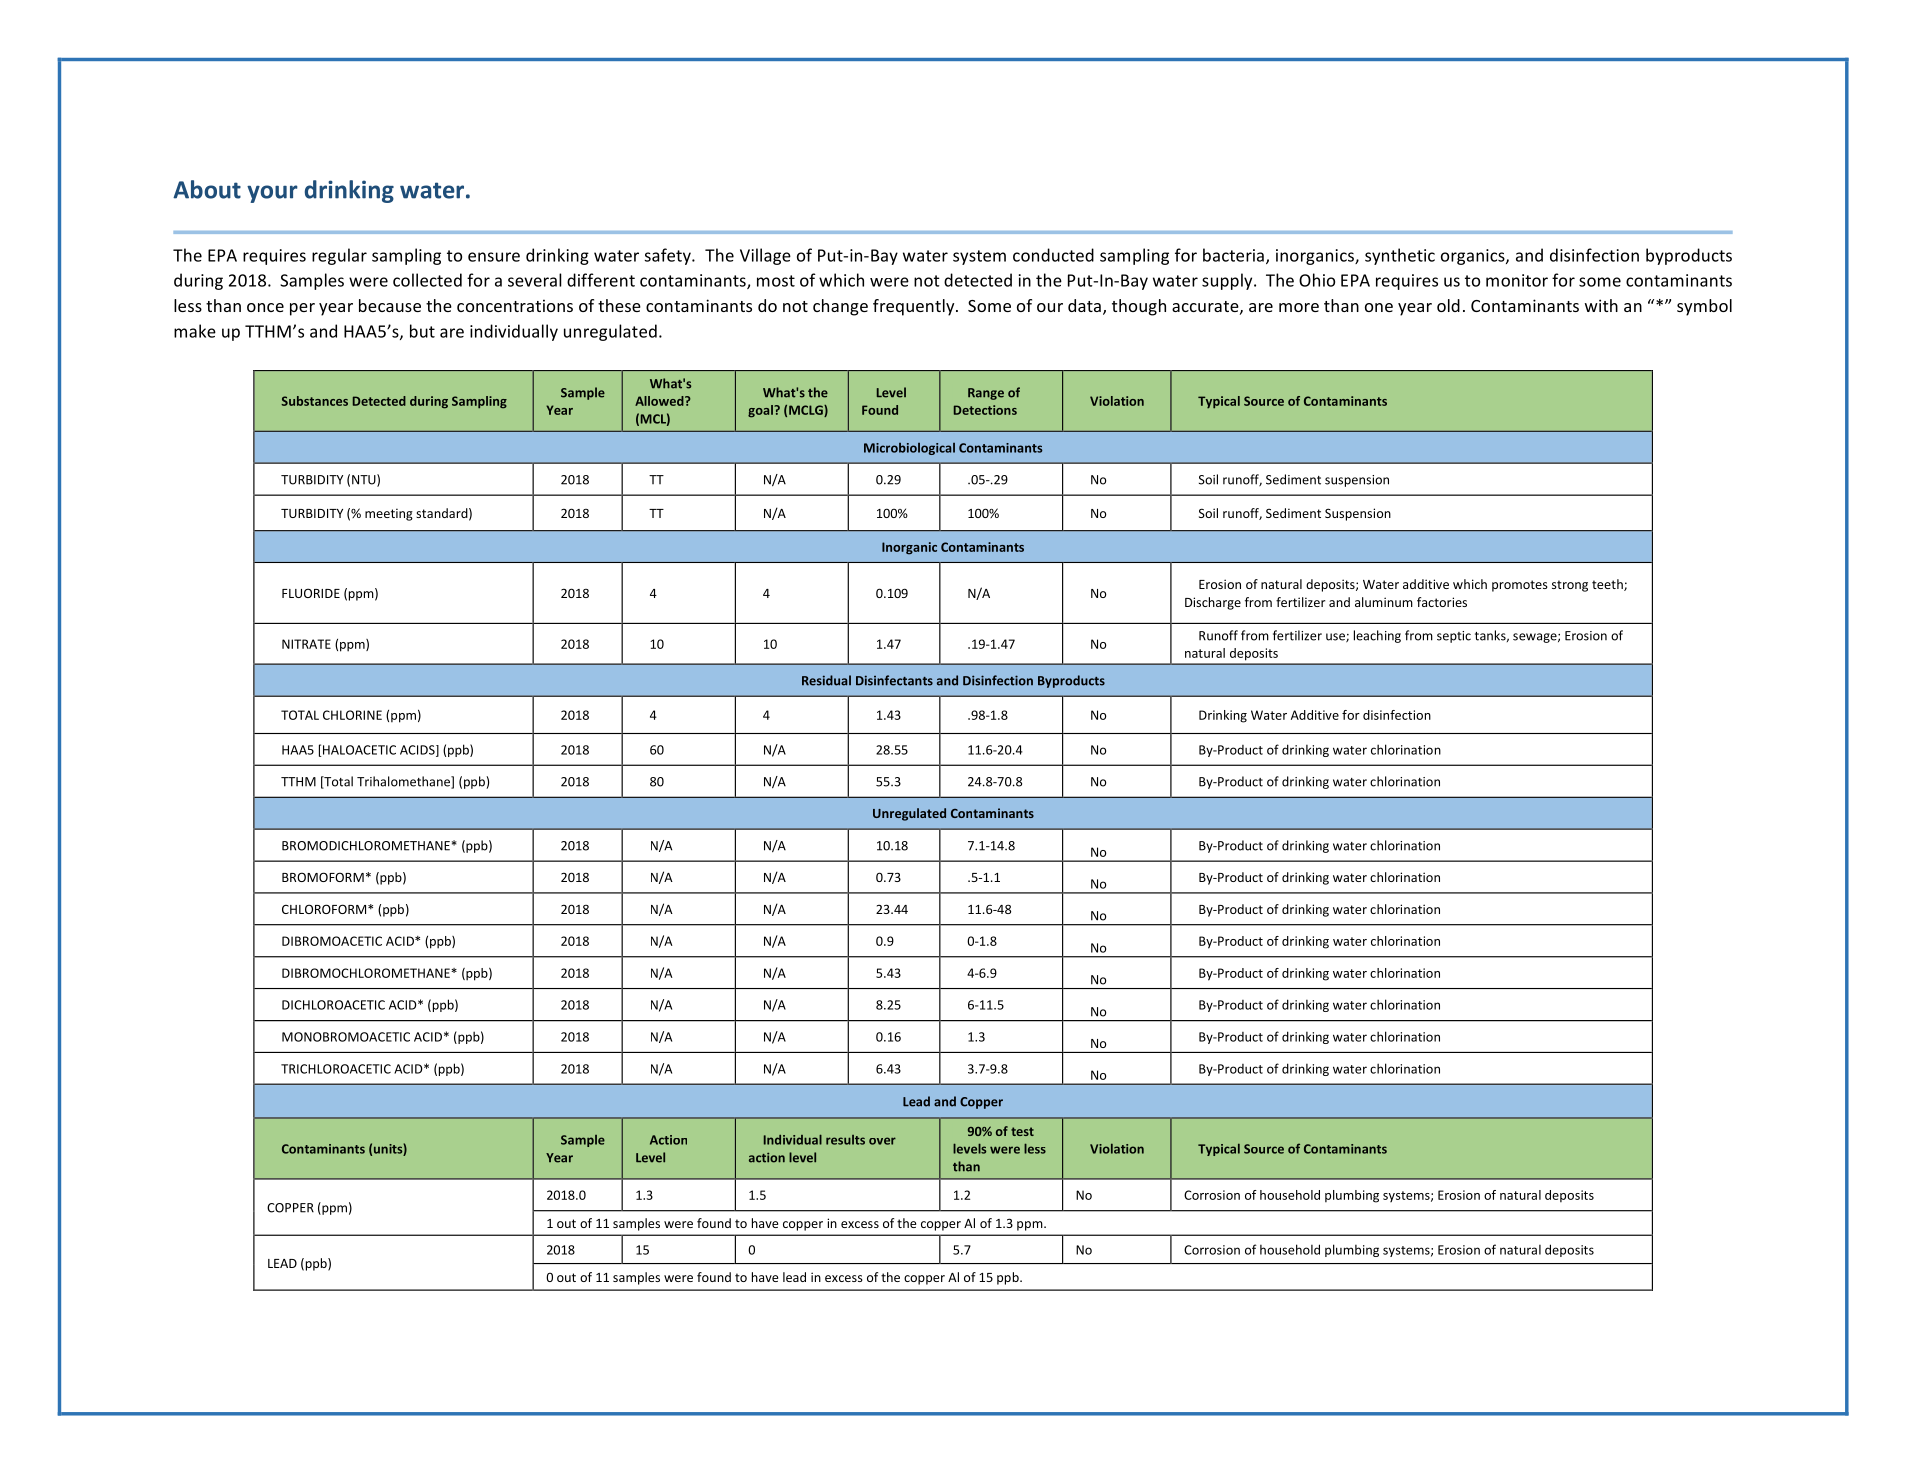 The image size is (1906, 1473). What do you see at coordinates (845, 1140) in the image?
I see `results` at bounding box center [845, 1140].
